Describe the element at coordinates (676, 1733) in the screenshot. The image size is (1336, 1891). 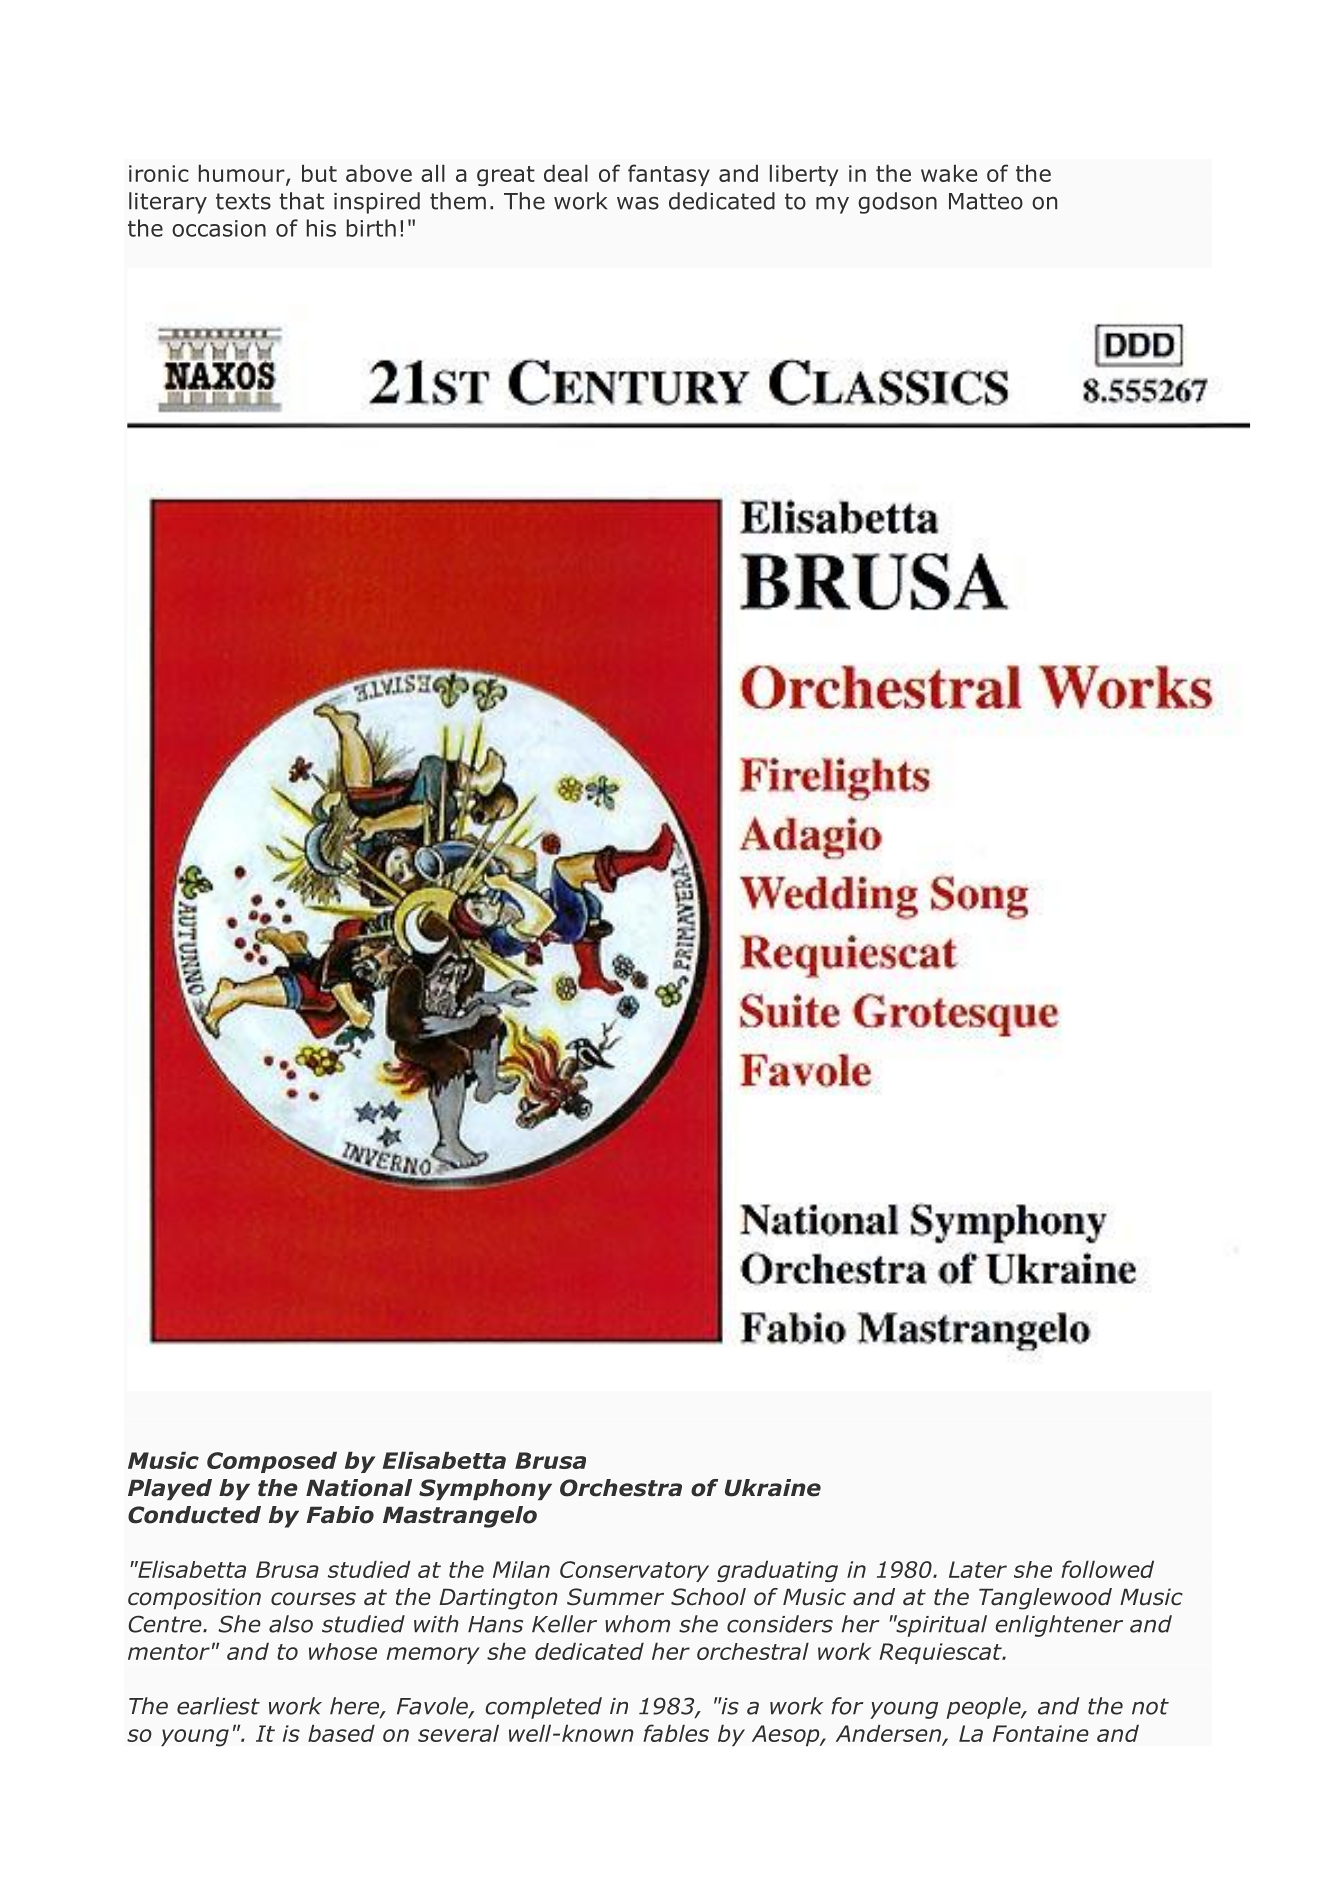
I see `fables` at that location.
